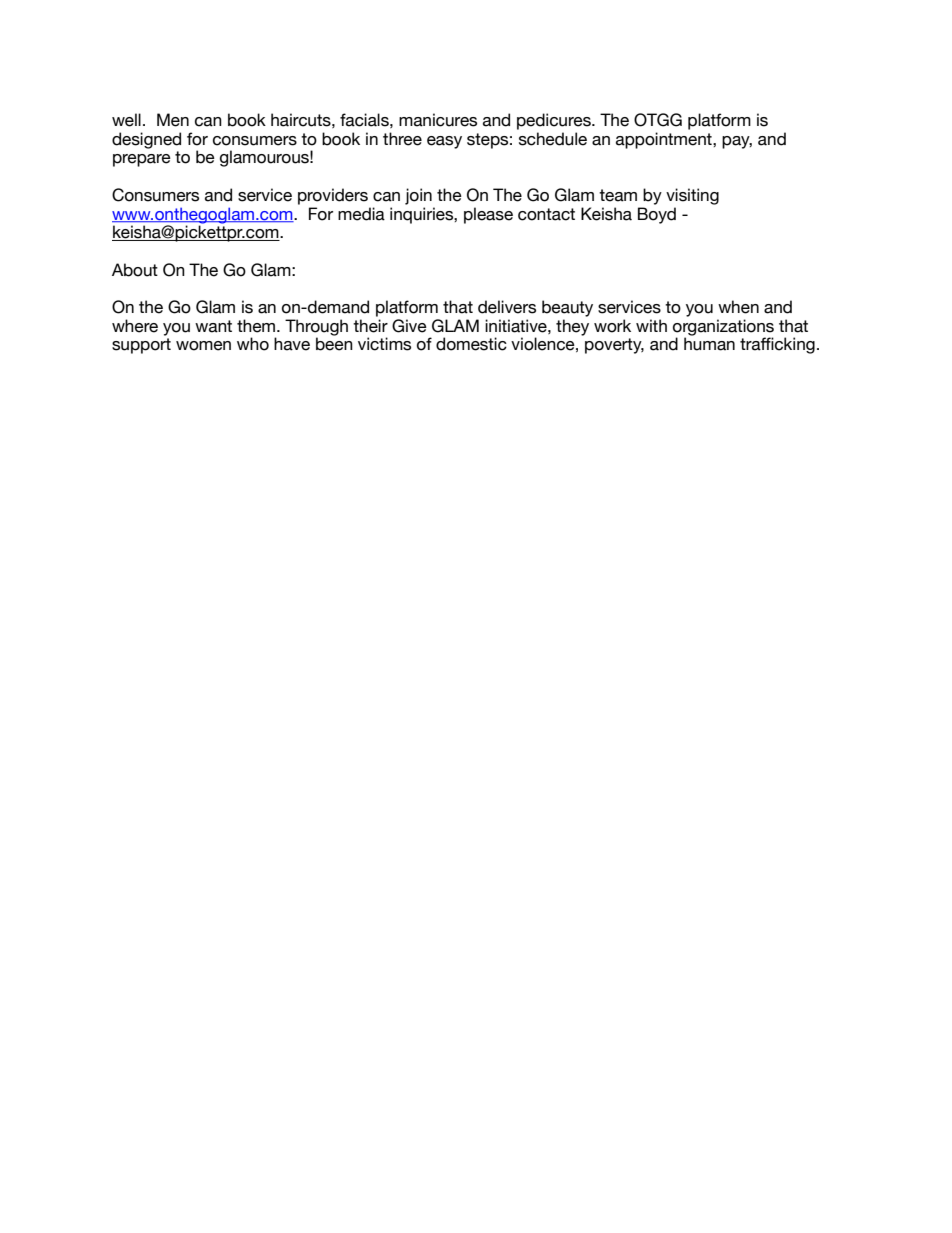 This screenshot has width=952, height=1233. Describe the element at coordinates (438, 120) in the screenshot. I see `manicures` at that location.
